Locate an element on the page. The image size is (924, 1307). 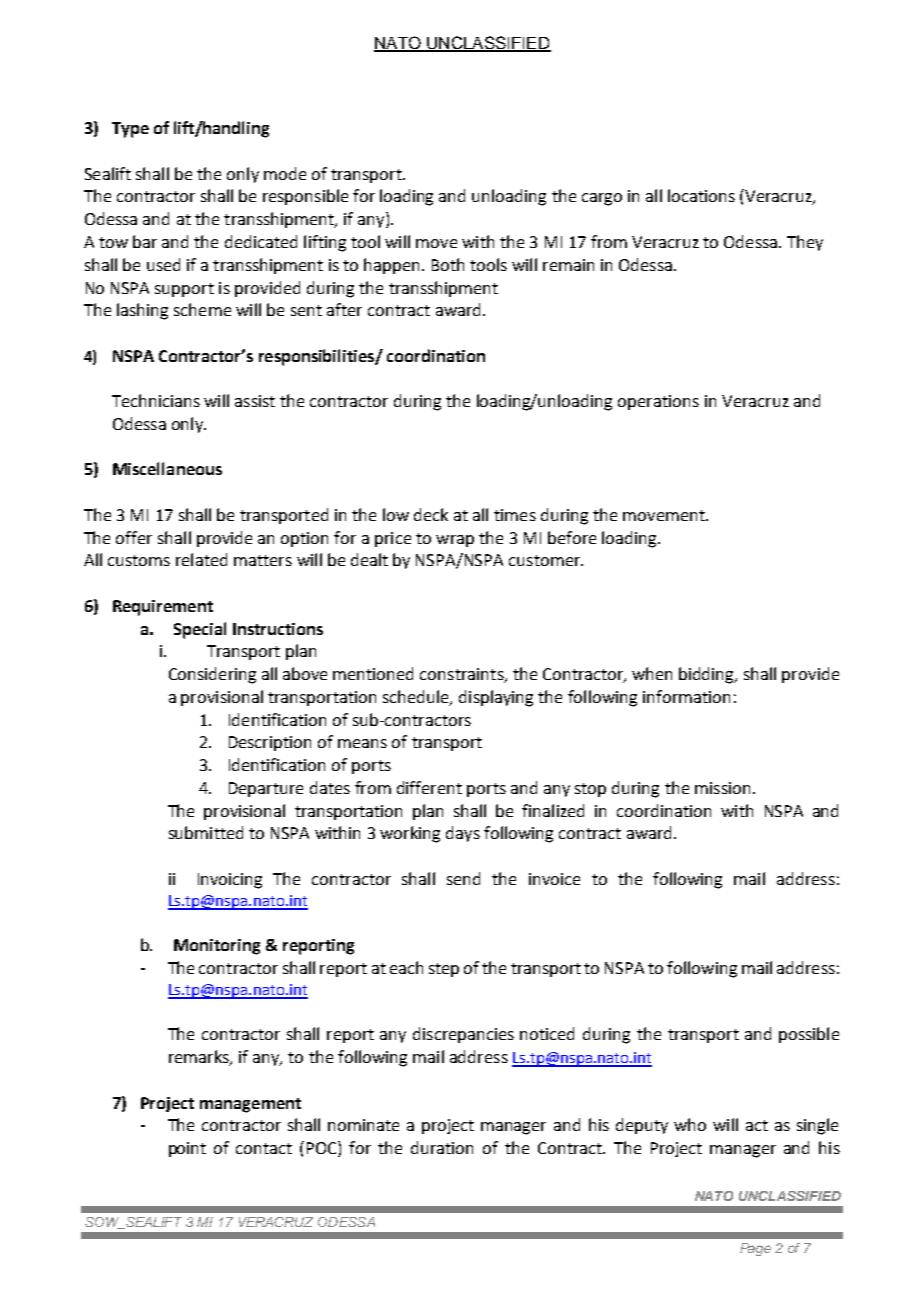
locations is located at coordinates (701, 195).
